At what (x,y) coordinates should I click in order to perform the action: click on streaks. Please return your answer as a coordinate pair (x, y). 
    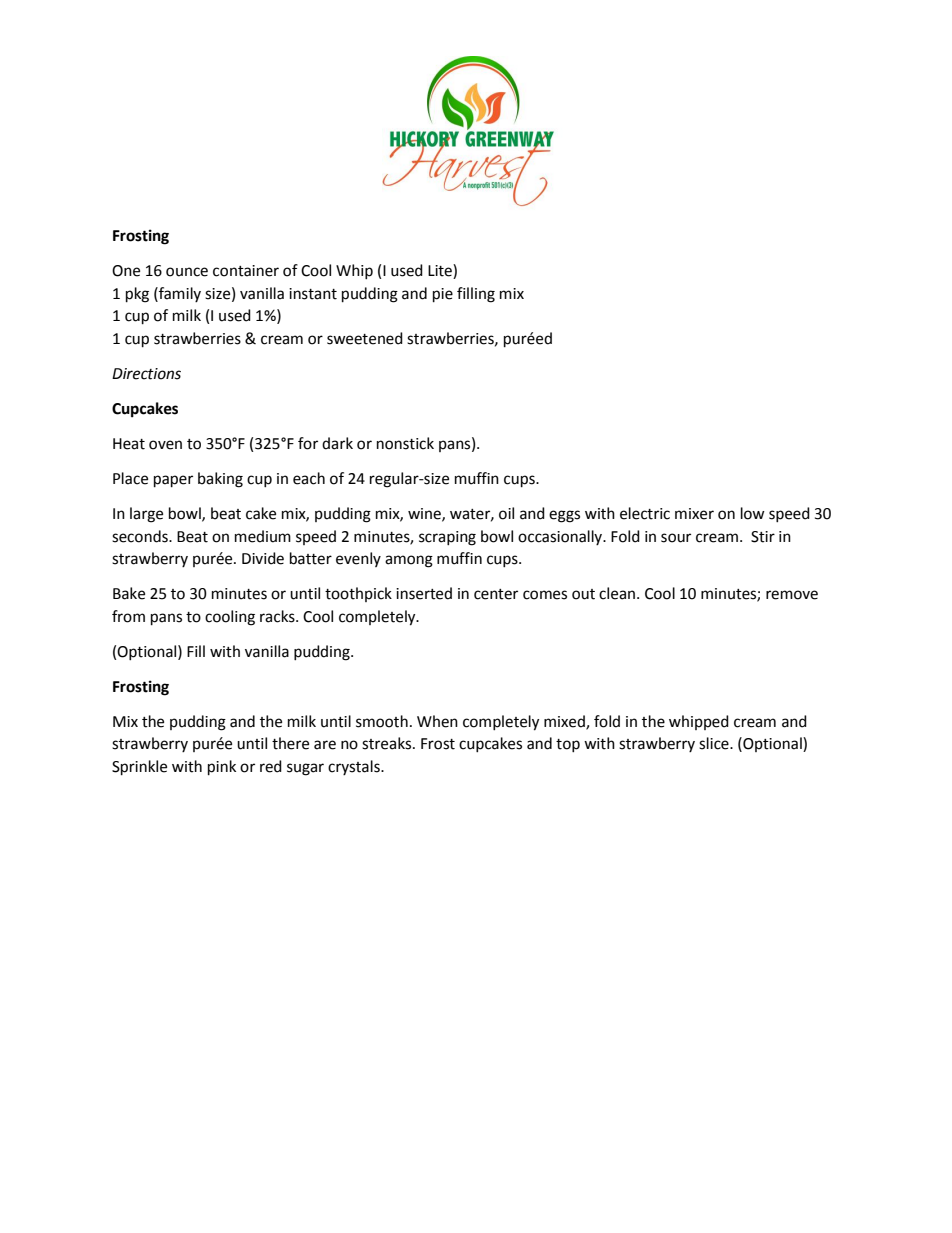
    Looking at the image, I should click on (388, 743).
